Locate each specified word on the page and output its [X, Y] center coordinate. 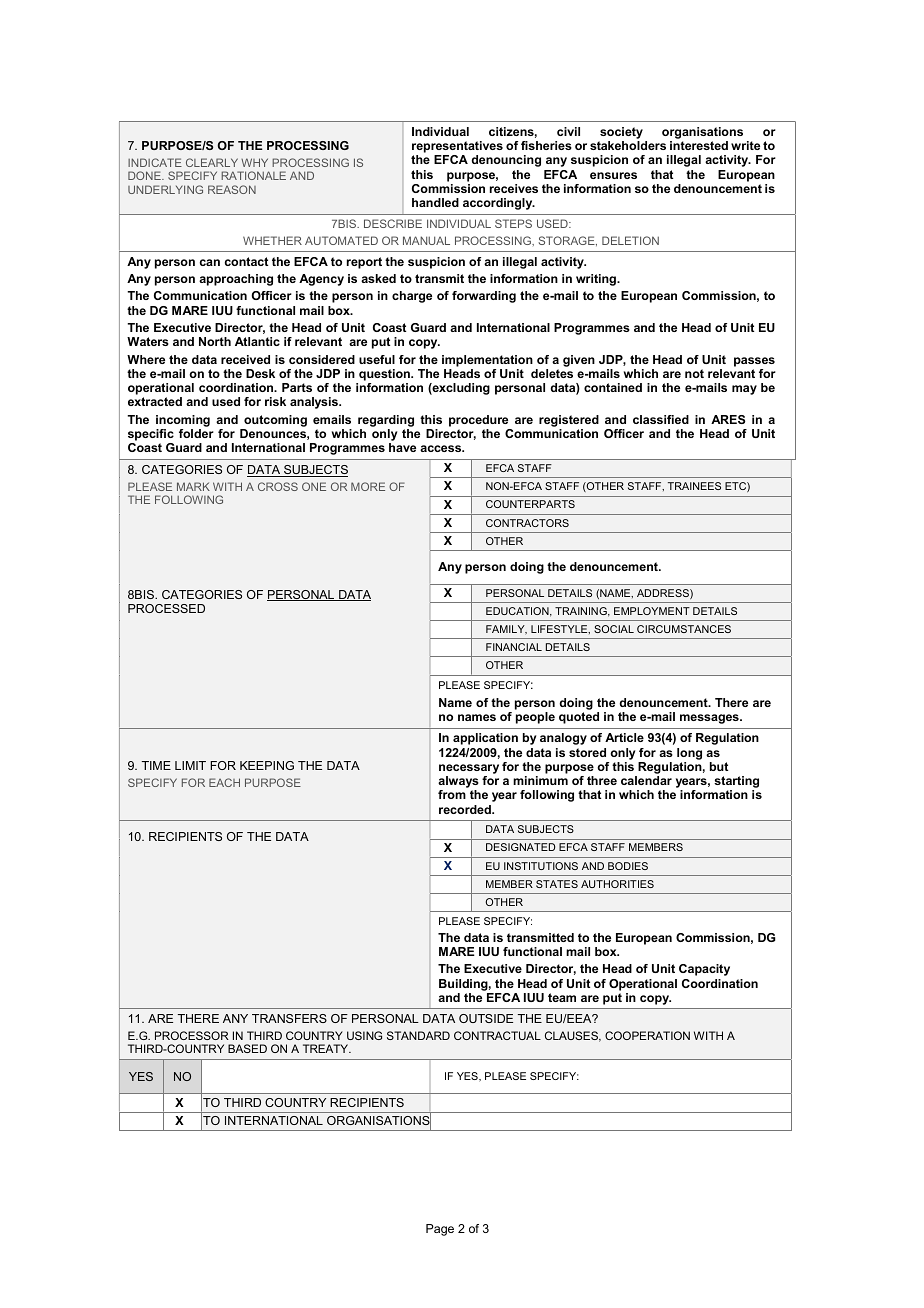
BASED [247, 1048]
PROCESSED [166, 608]
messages [710, 719]
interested [699, 145]
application [485, 739]
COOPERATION [647, 1035]
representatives [457, 148]
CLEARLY [212, 162]
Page [440, 1230]
